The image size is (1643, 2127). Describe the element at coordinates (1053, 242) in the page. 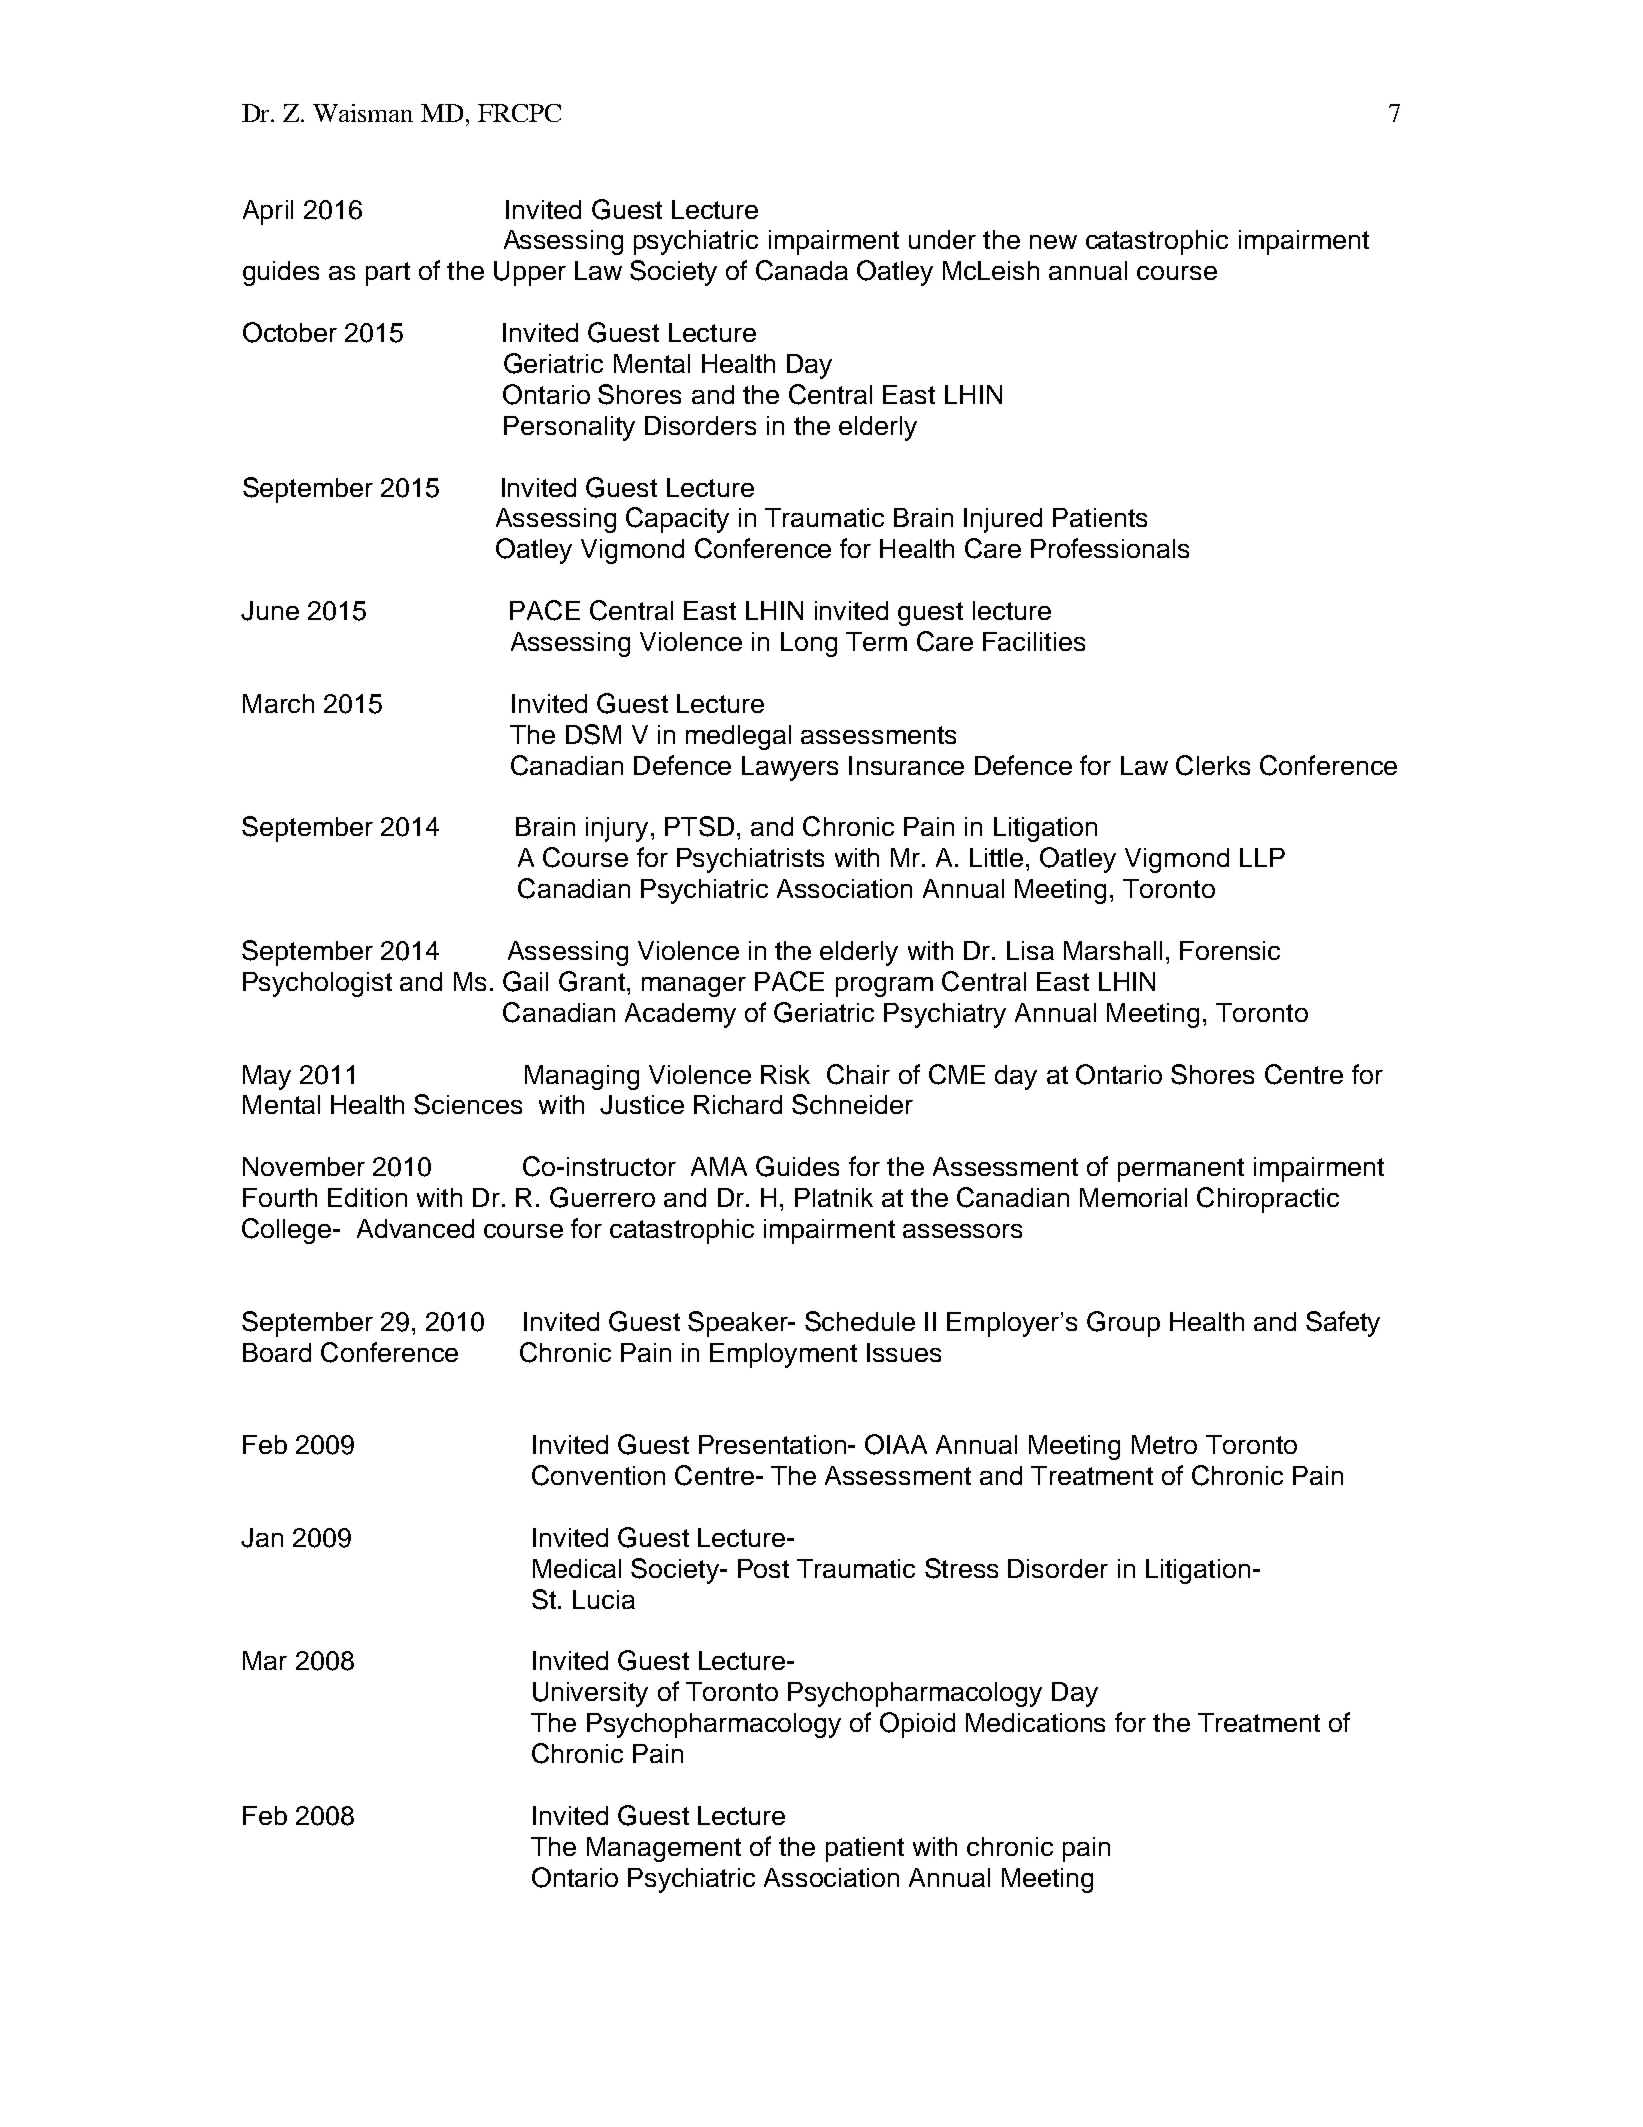

I see `new` at that location.
